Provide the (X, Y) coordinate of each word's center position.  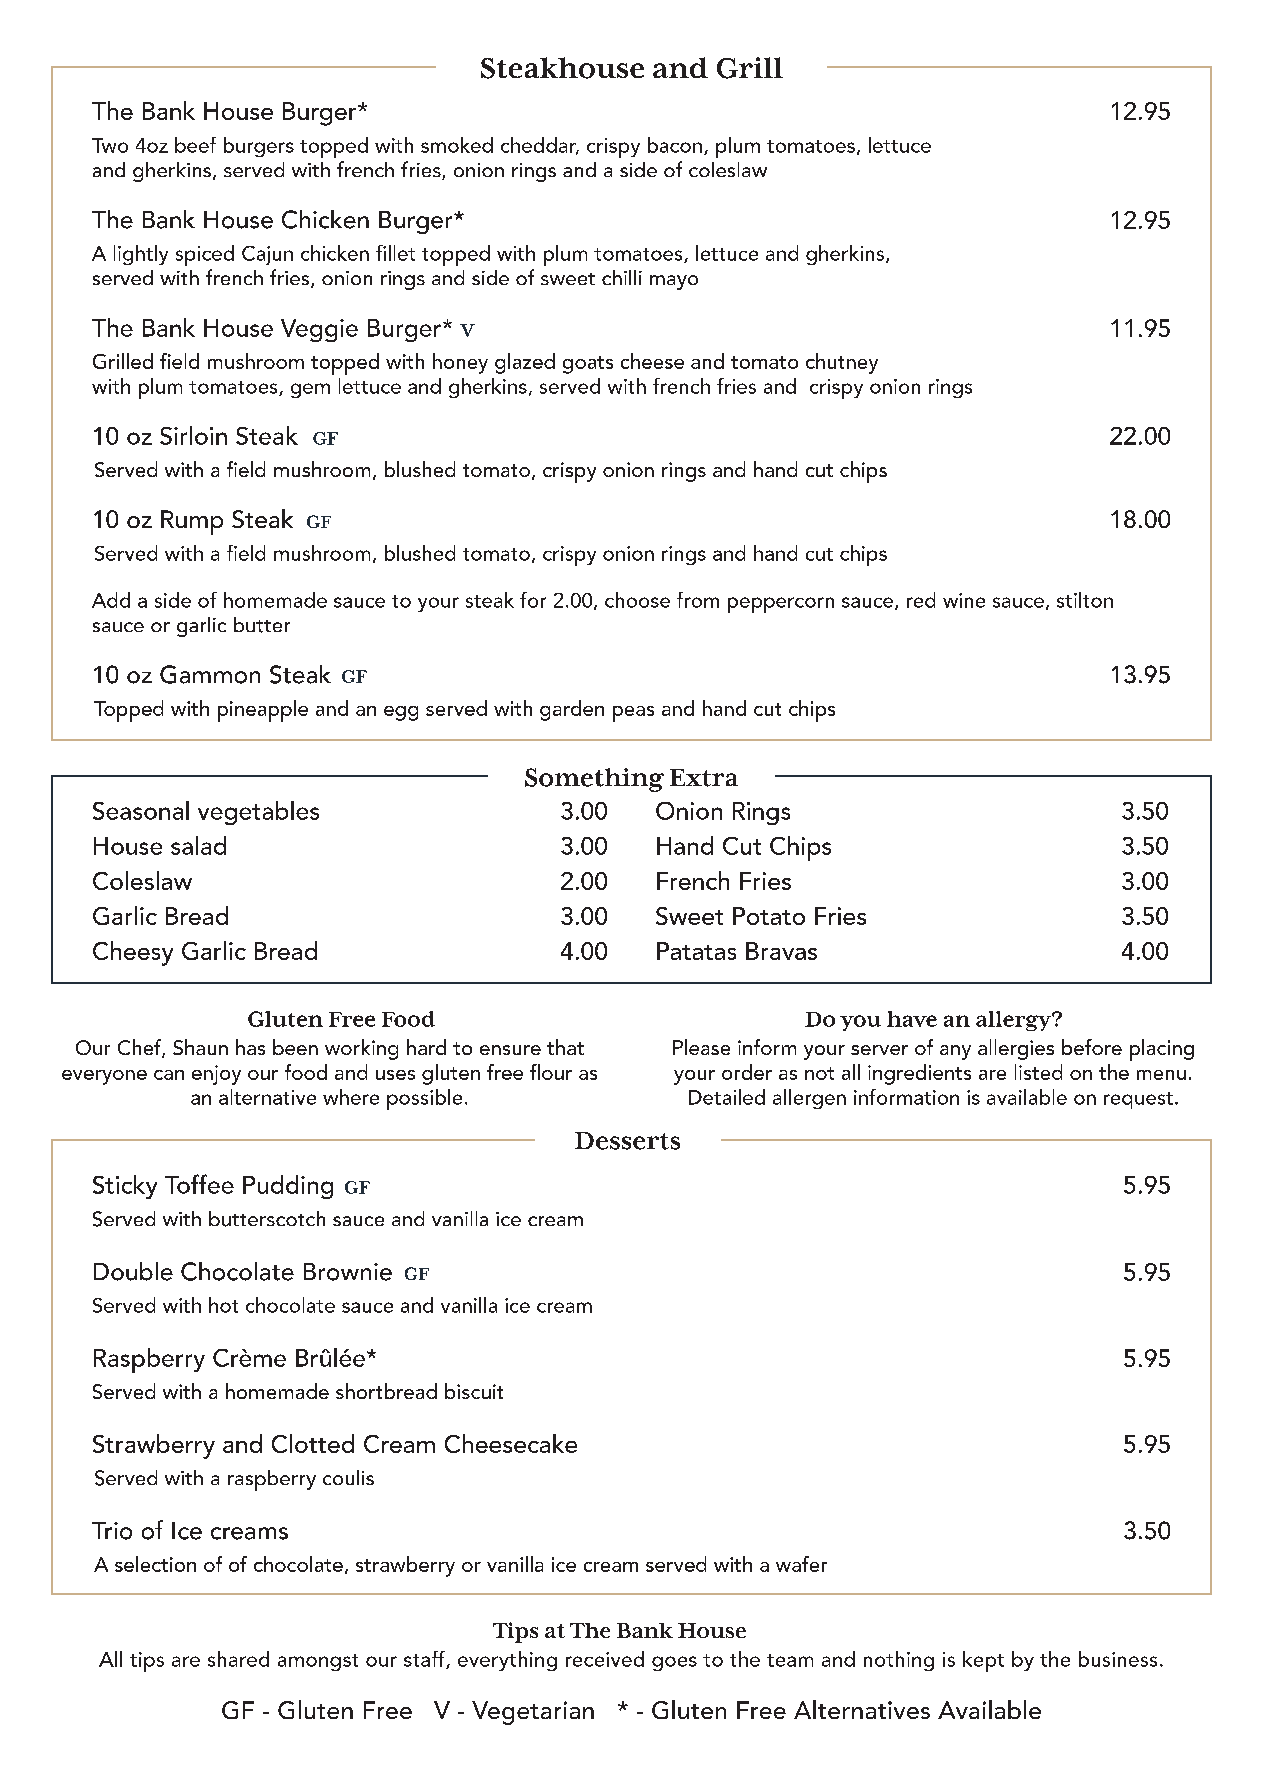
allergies (1016, 1049)
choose (637, 600)
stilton (1085, 600)
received (605, 1659)
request (1138, 1100)
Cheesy (133, 953)
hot (223, 1305)
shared (238, 1659)
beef (195, 145)
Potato (769, 916)
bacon (675, 145)
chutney (842, 363)
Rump (192, 522)
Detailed (727, 1097)
